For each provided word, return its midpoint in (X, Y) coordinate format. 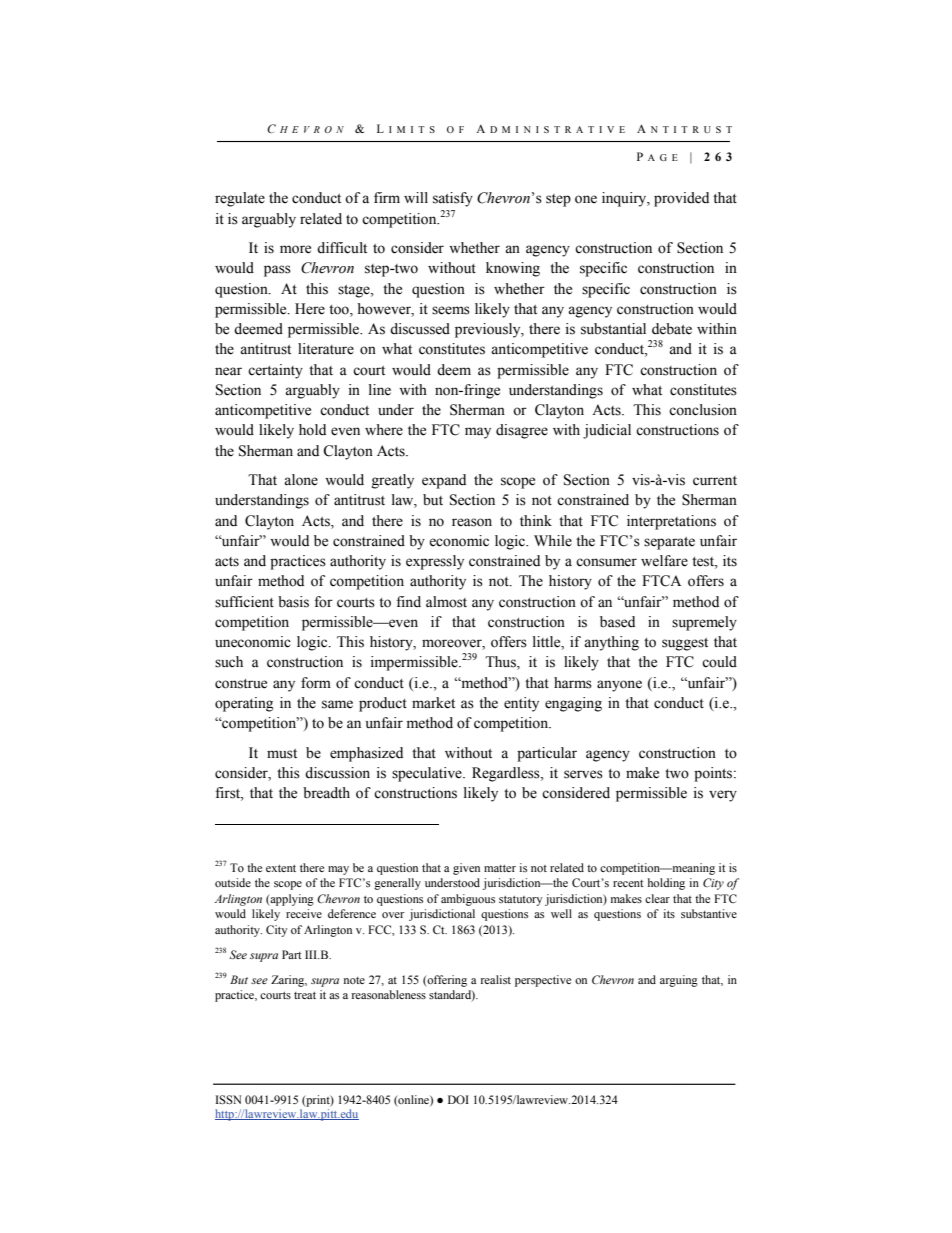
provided (681, 199)
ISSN (229, 1099)
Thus (501, 663)
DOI (458, 1099)
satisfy (453, 199)
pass (277, 271)
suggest (685, 644)
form (316, 683)
